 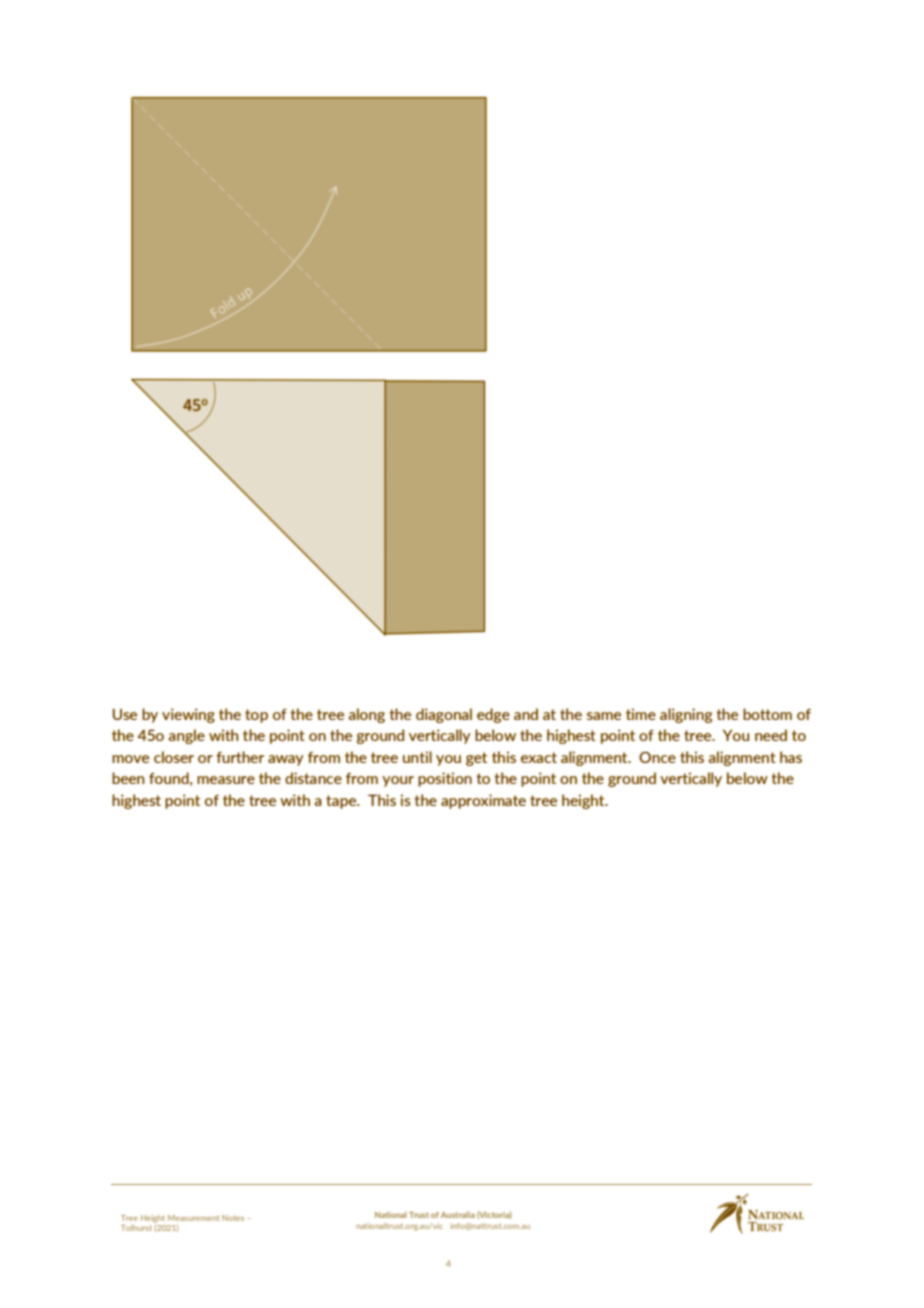 I want to click on diagonal, so click(x=444, y=715).
